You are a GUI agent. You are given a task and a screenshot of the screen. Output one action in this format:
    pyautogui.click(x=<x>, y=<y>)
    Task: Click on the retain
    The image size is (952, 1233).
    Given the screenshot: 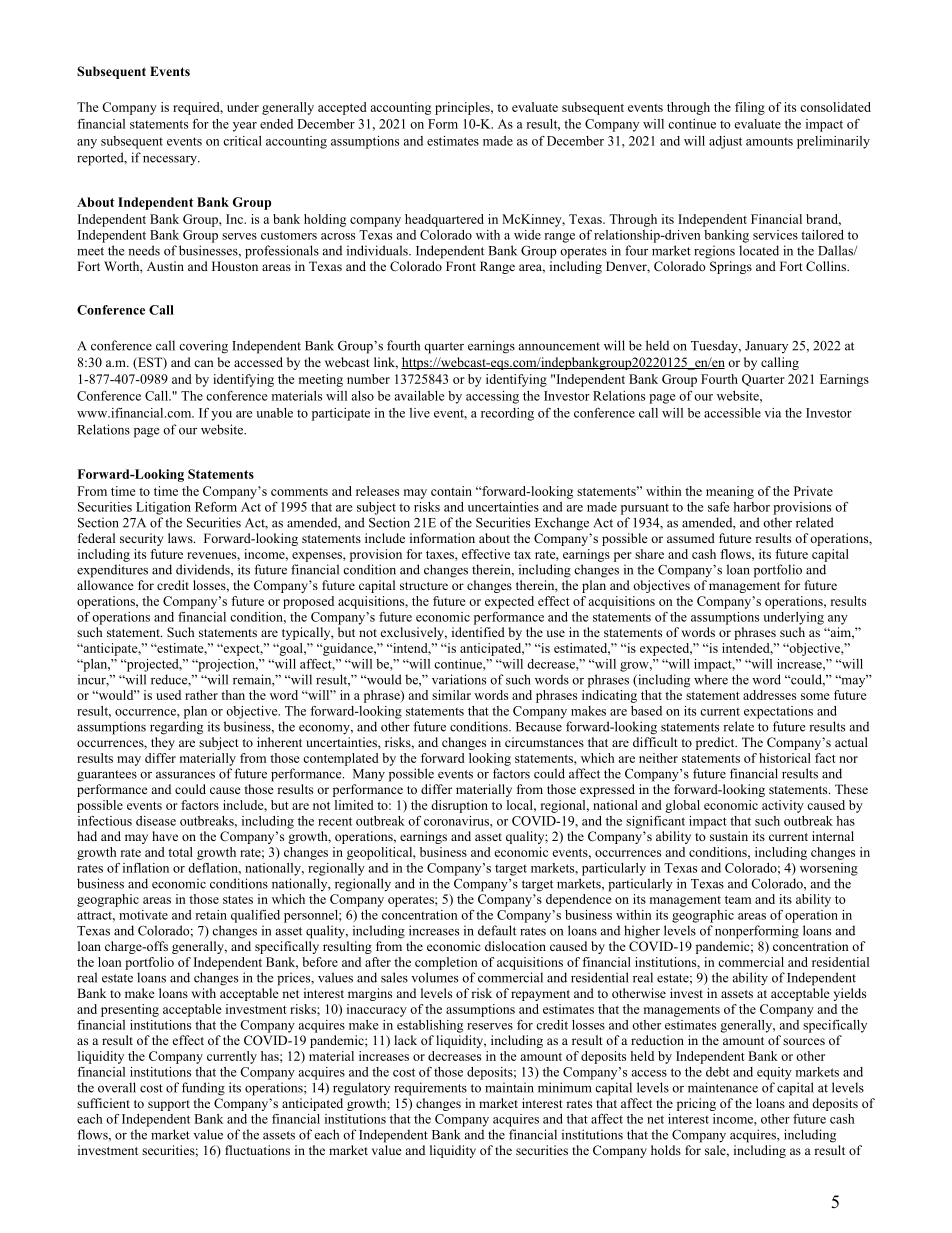 What is the action you would take?
    pyautogui.click(x=211, y=915)
